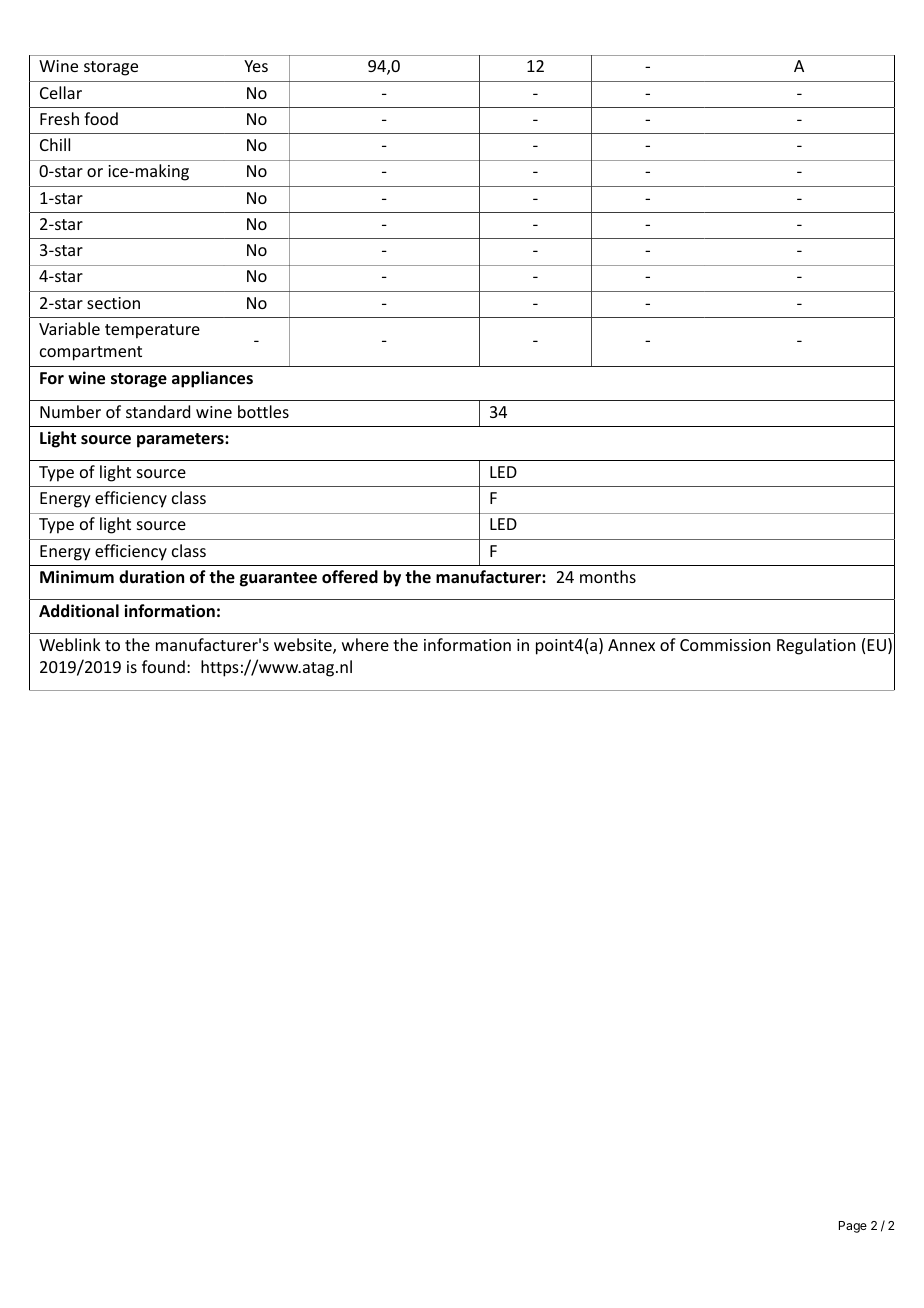 The width and height of the screenshot is (924, 1308). What do you see at coordinates (365, 644) in the screenshot?
I see `where` at bounding box center [365, 644].
